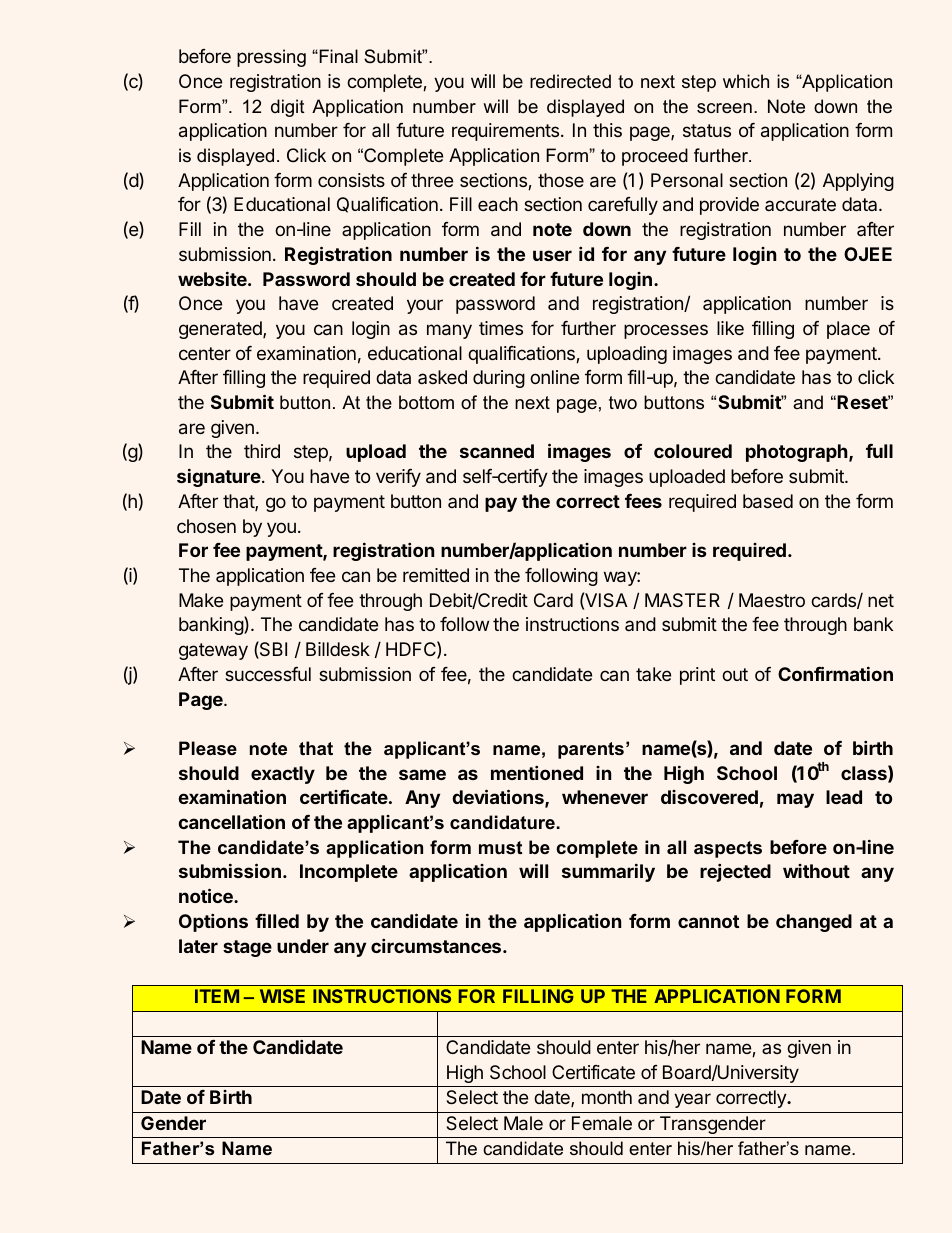 The image size is (952, 1233). I want to click on which, so click(746, 81).
